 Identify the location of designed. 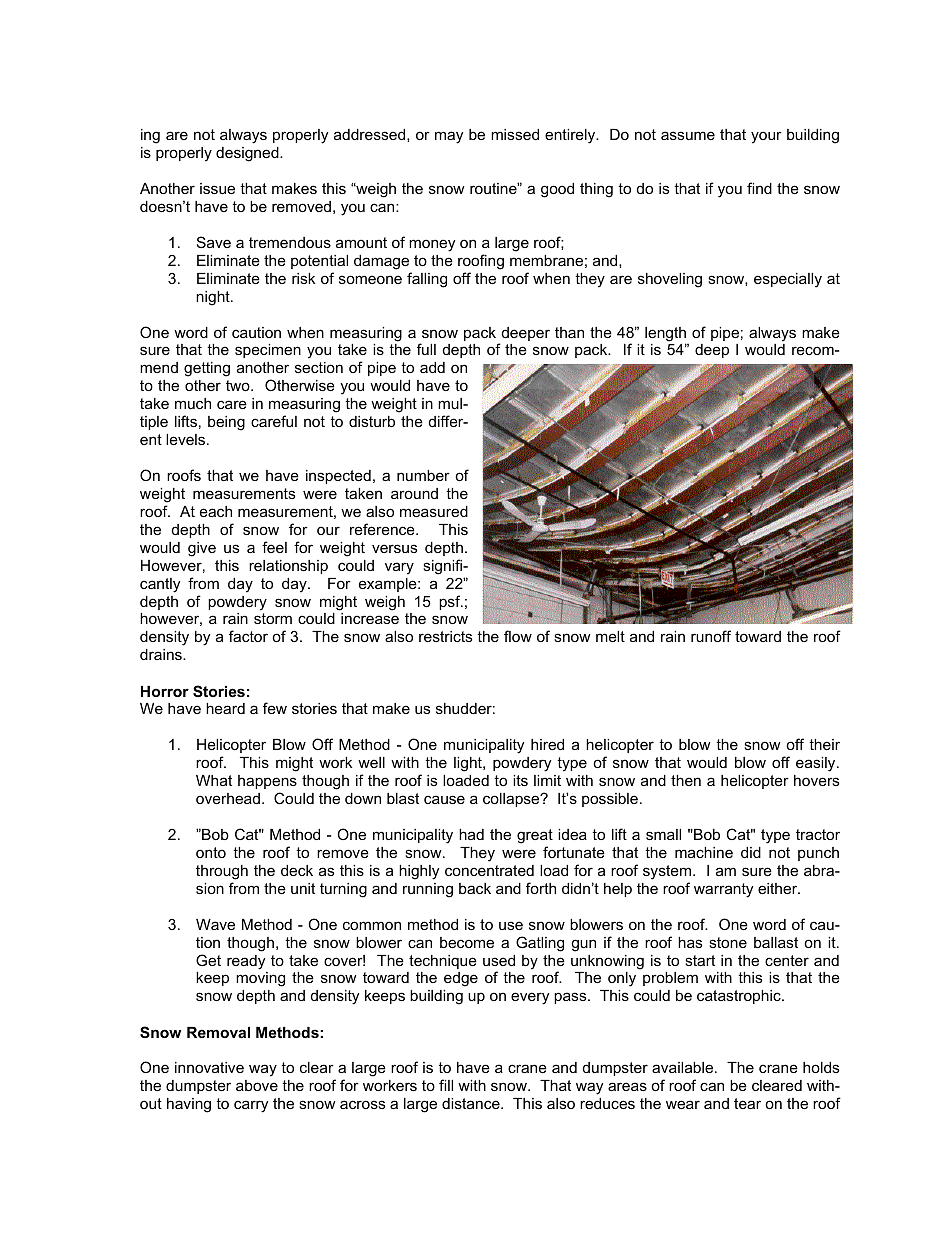
(248, 154).
